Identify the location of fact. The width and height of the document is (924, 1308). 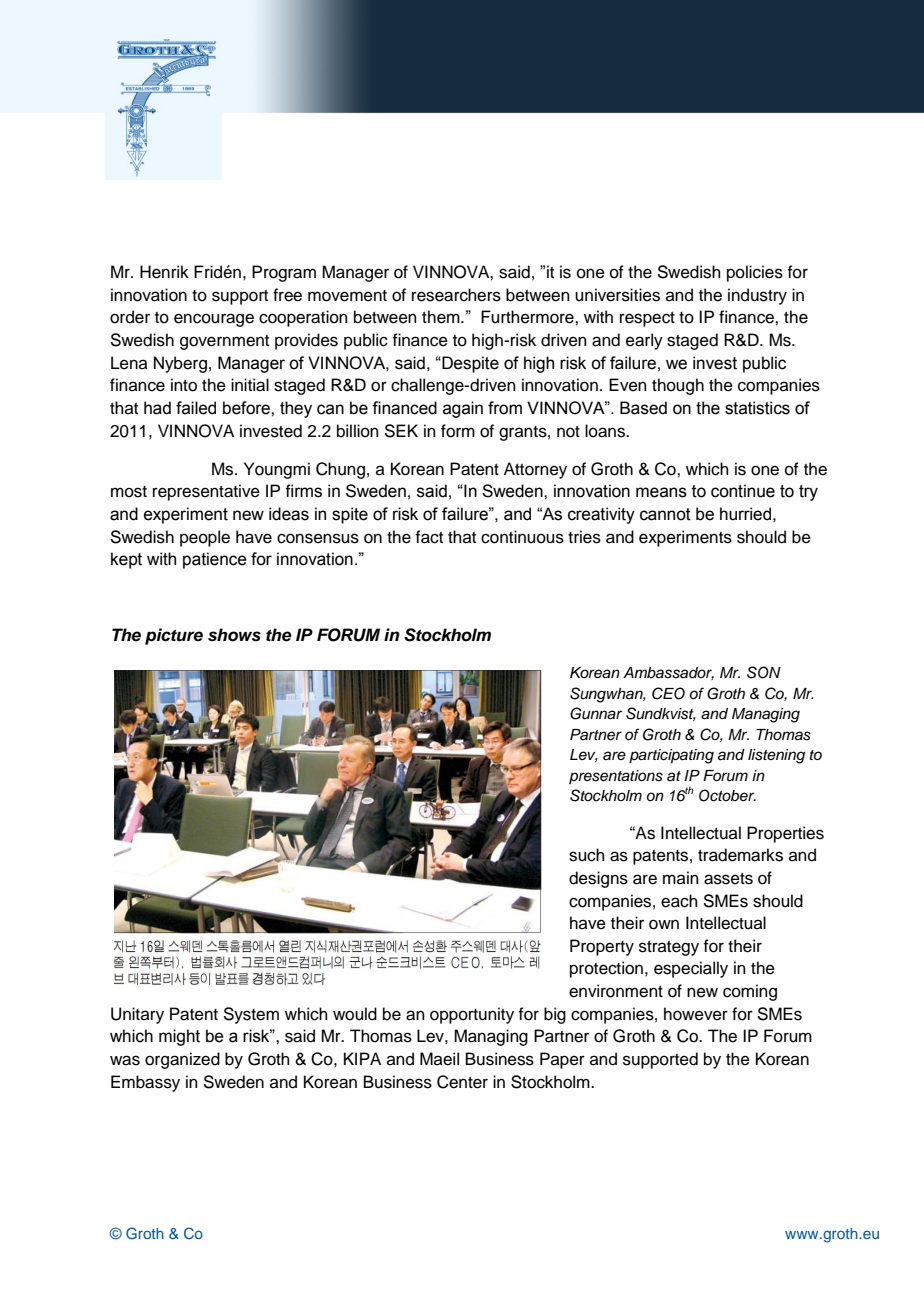
(429, 537).
